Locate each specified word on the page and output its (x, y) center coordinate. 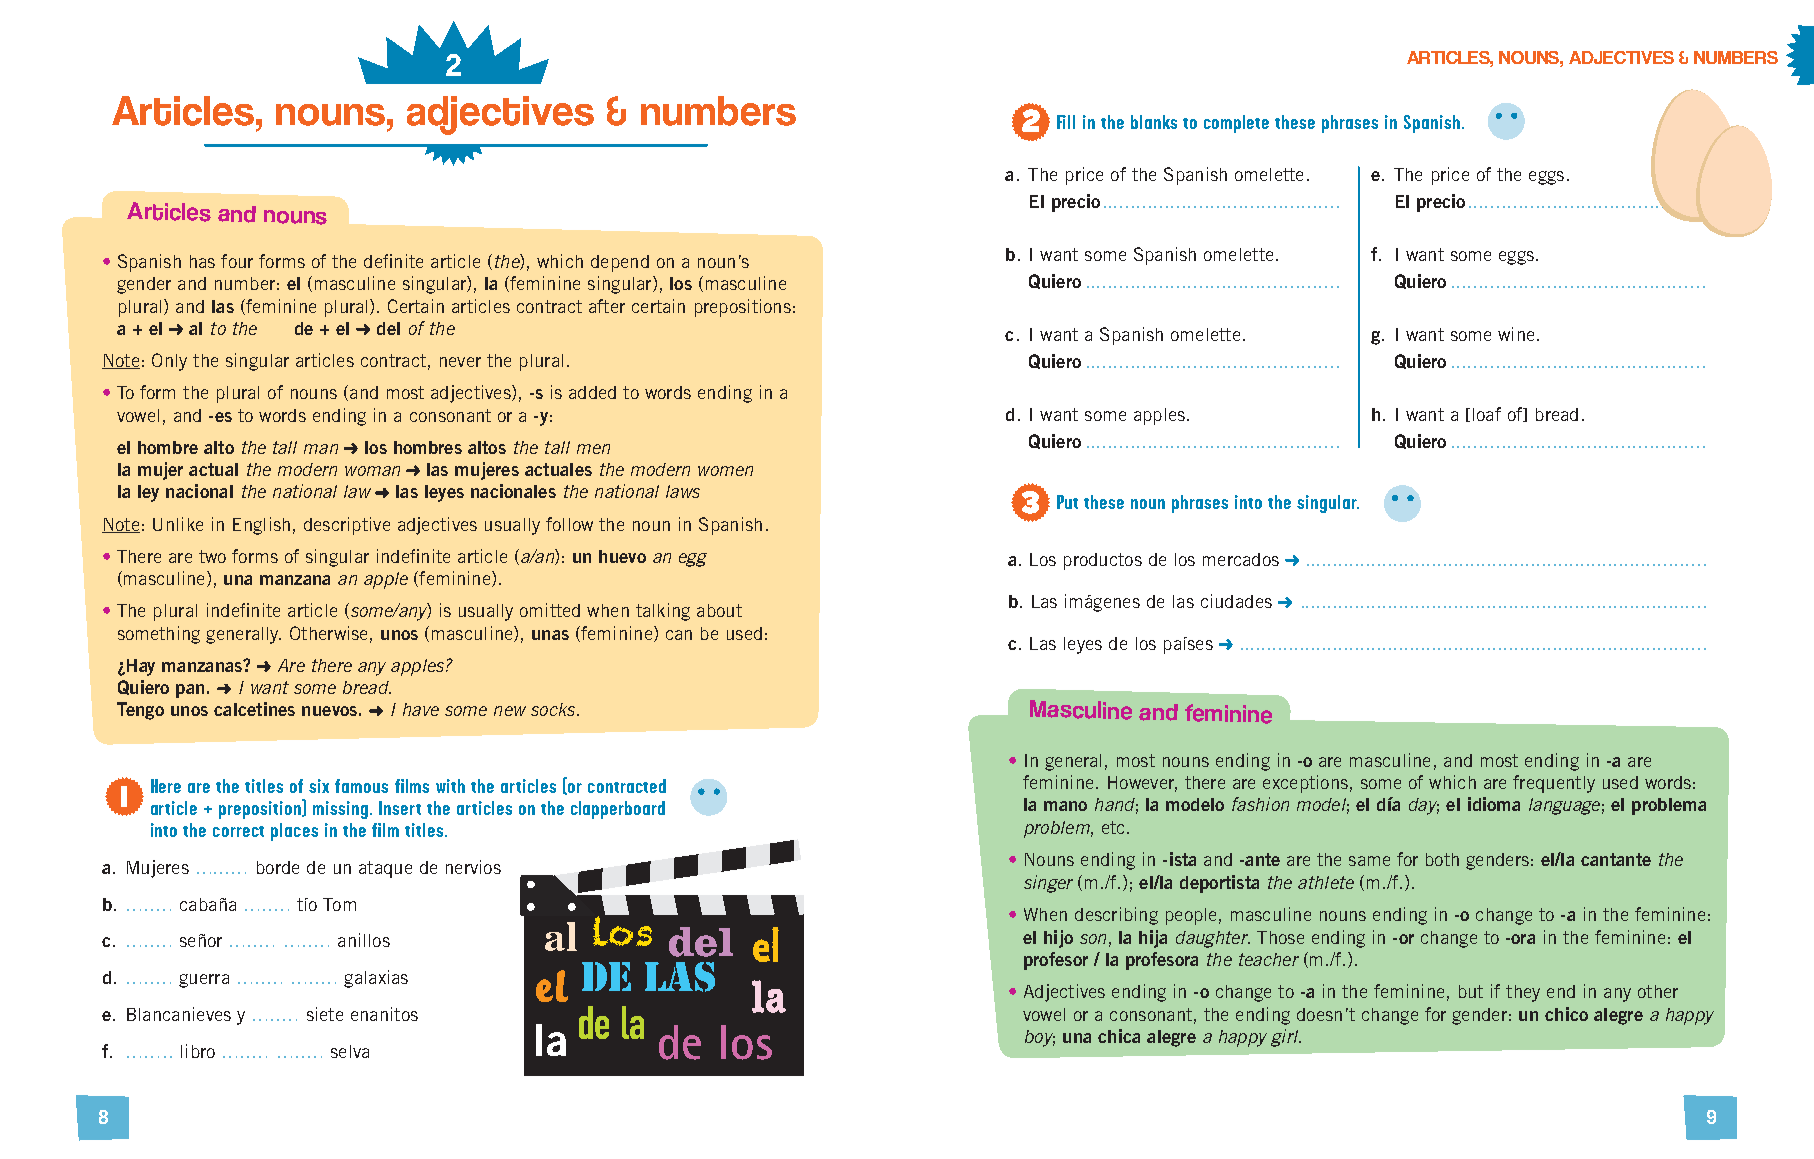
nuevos (329, 711)
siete (325, 1014)
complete (1236, 124)
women (725, 471)
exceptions (1305, 784)
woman (372, 471)
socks (554, 709)
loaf (1487, 414)
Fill (1066, 122)
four (237, 261)
